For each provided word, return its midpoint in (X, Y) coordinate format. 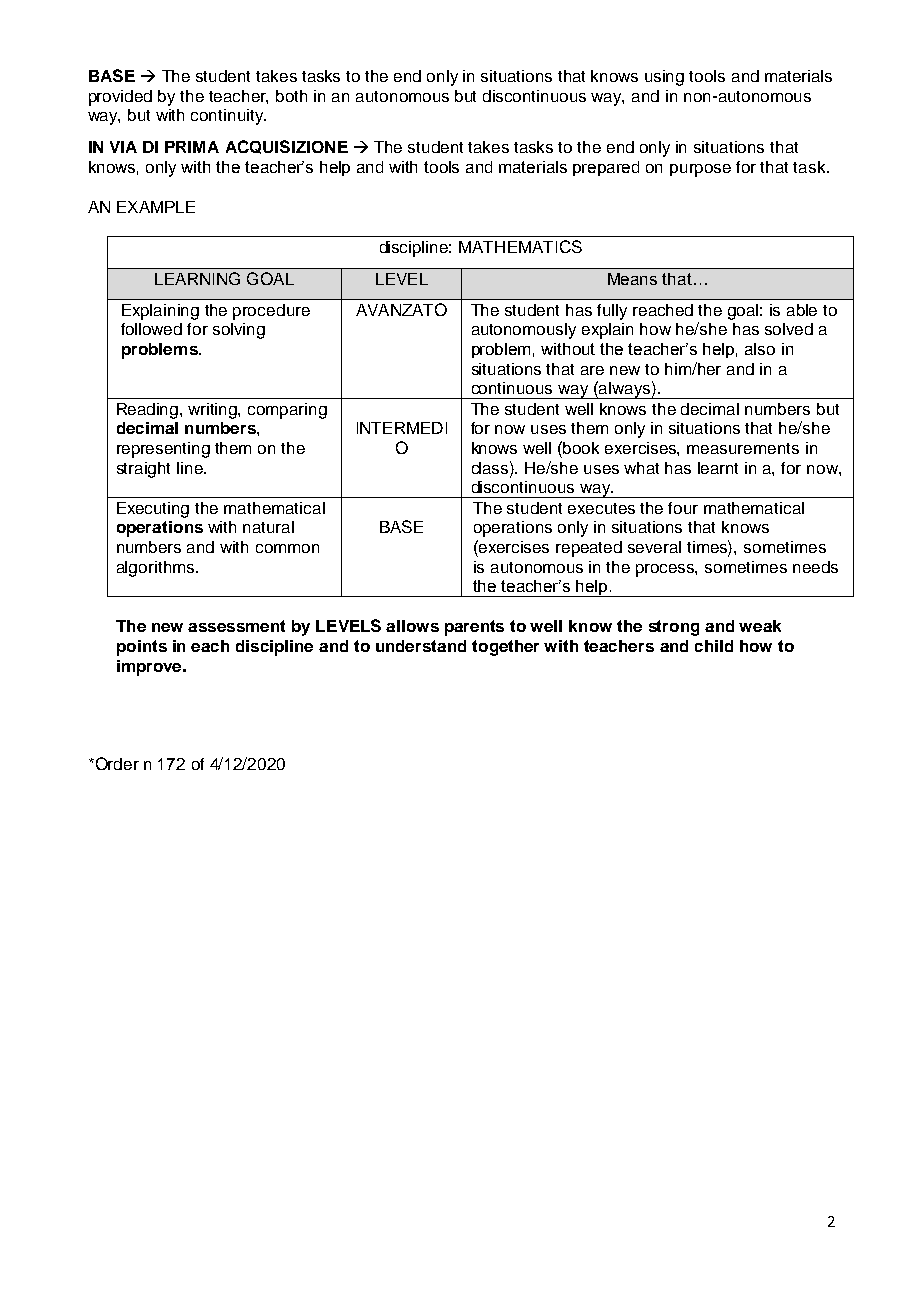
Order (116, 763)
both (291, 96)
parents (474, 628)
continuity (228, 117)
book (581, 448)
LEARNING (197, 278)
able (802, 310)
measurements (743, 448)
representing (163, 450)
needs (815, 567)
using (664, 78)
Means (632, 279)
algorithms (157, 569)
